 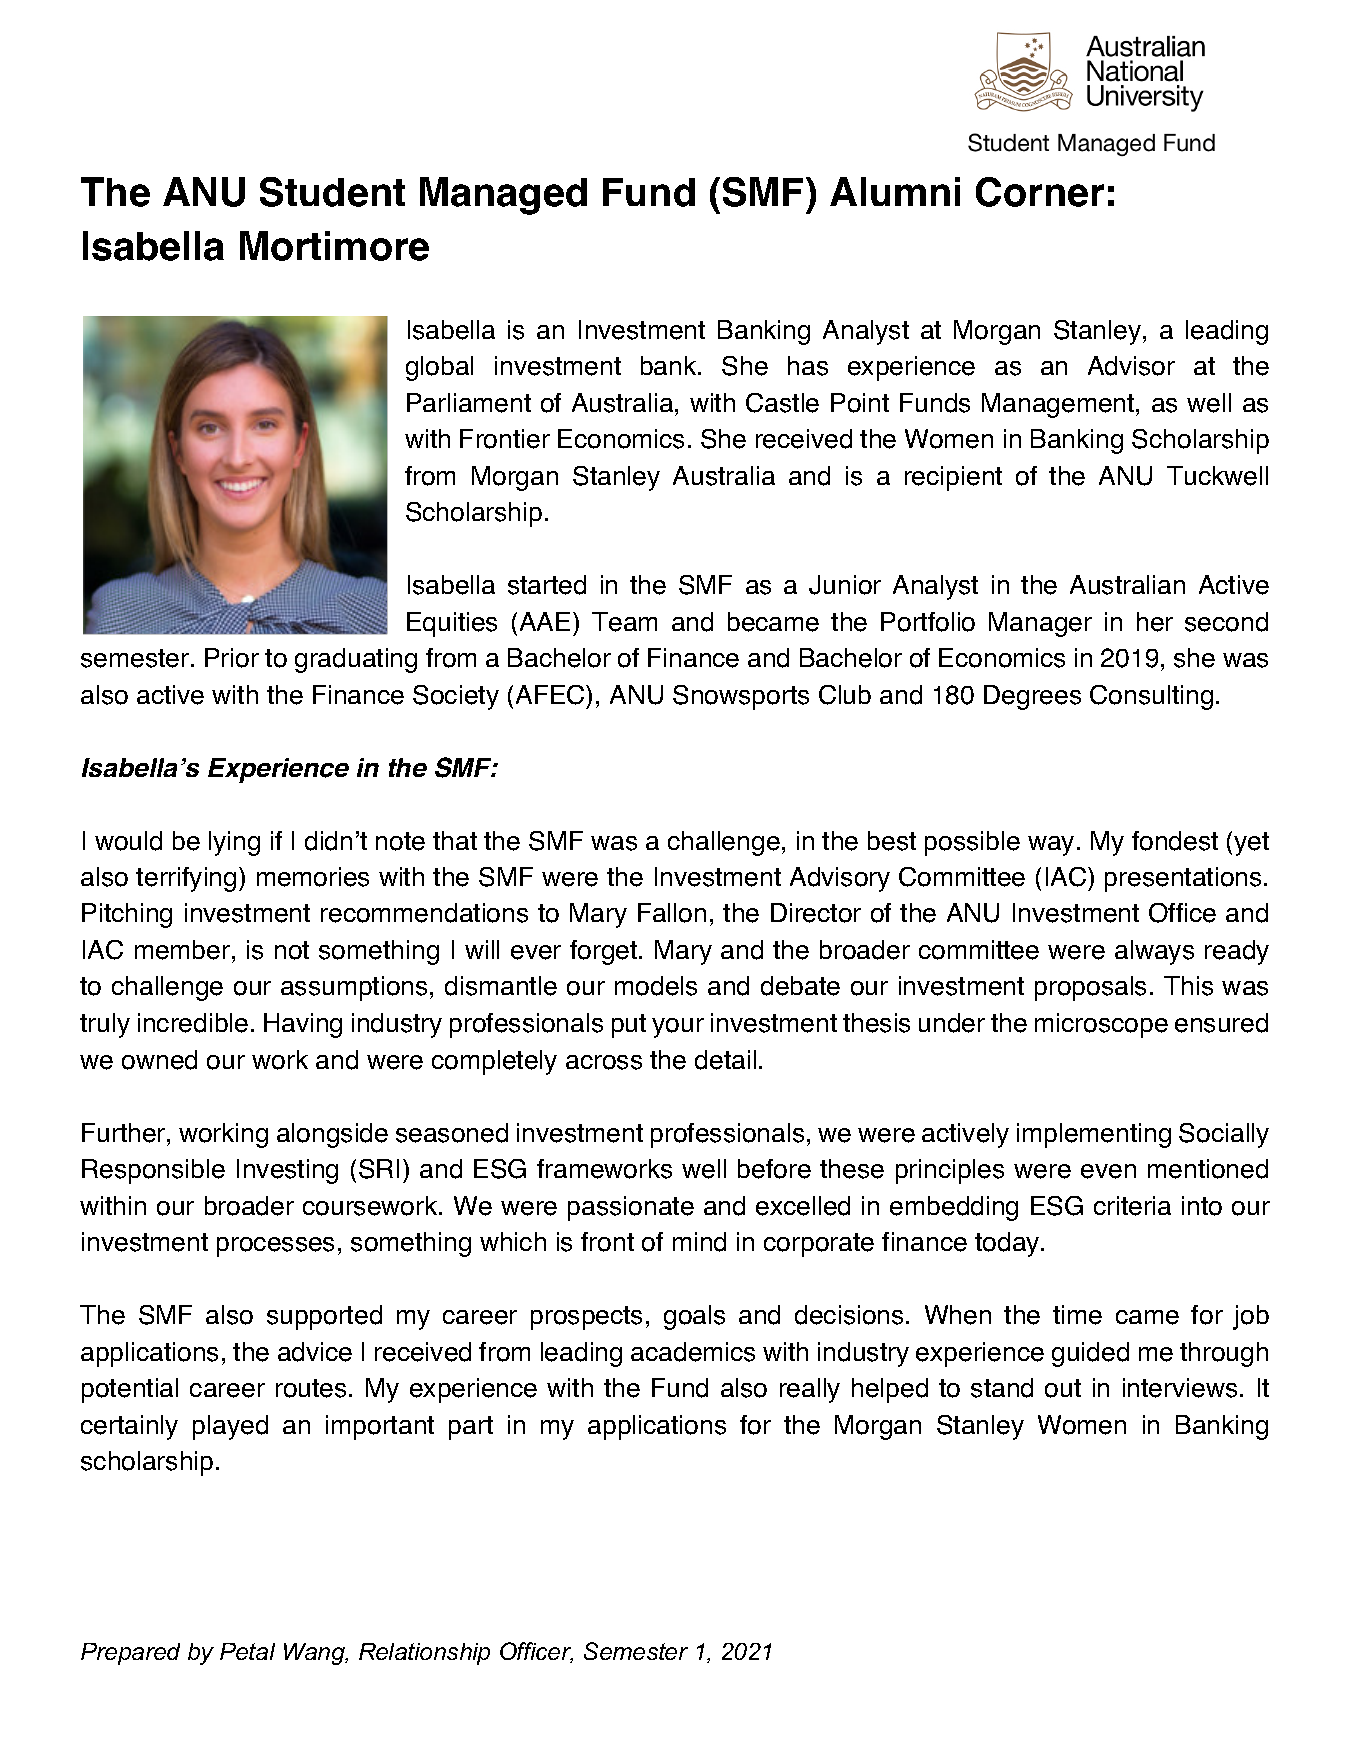 What do you see at coordinates (624, 622) in the screenshot?
I see `Team` at bounding box center [624, 622].
